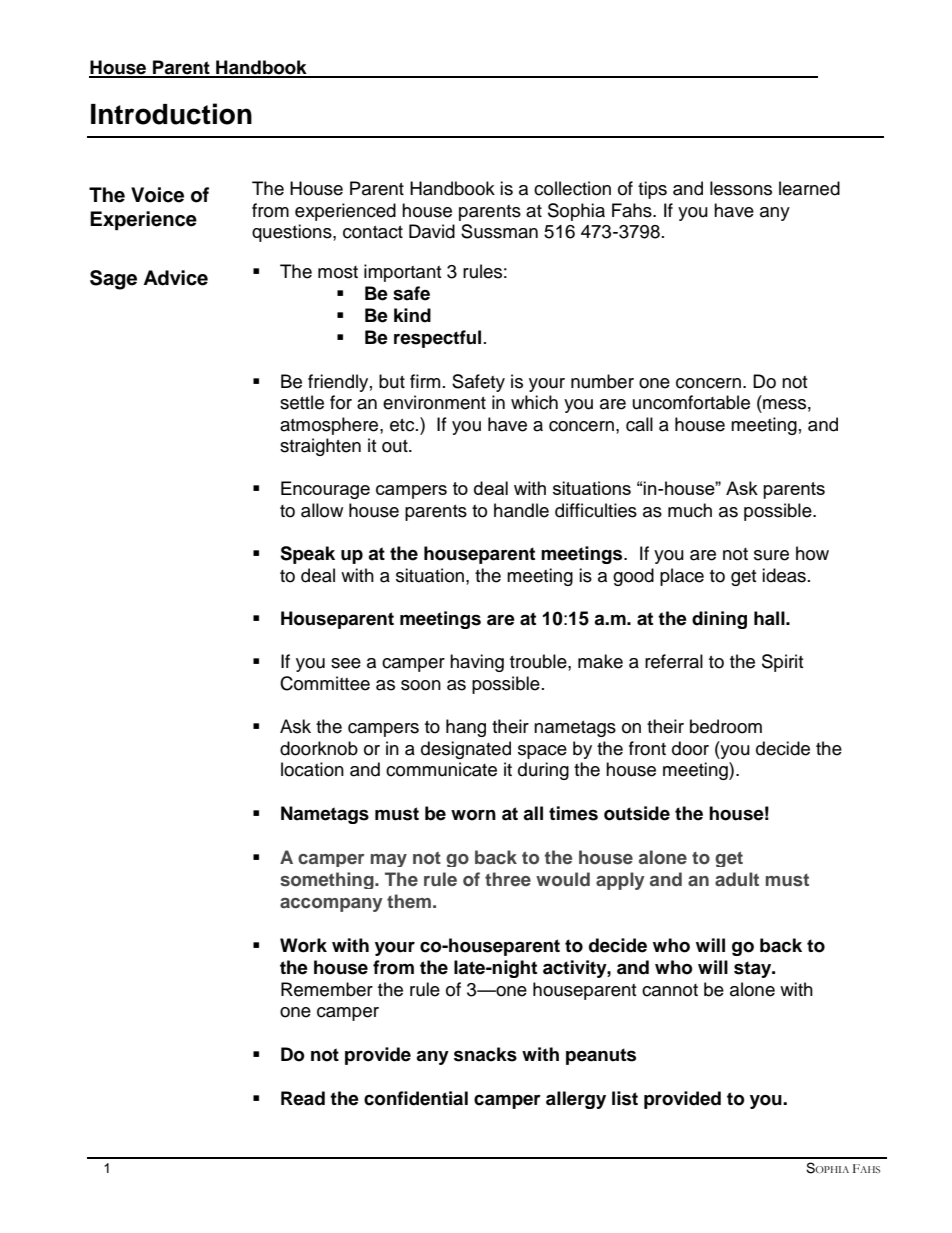 The width and height of the page is (952, 1233). Describe the element at coordinates (625, 1098) in the page. I see `list` at that location.
